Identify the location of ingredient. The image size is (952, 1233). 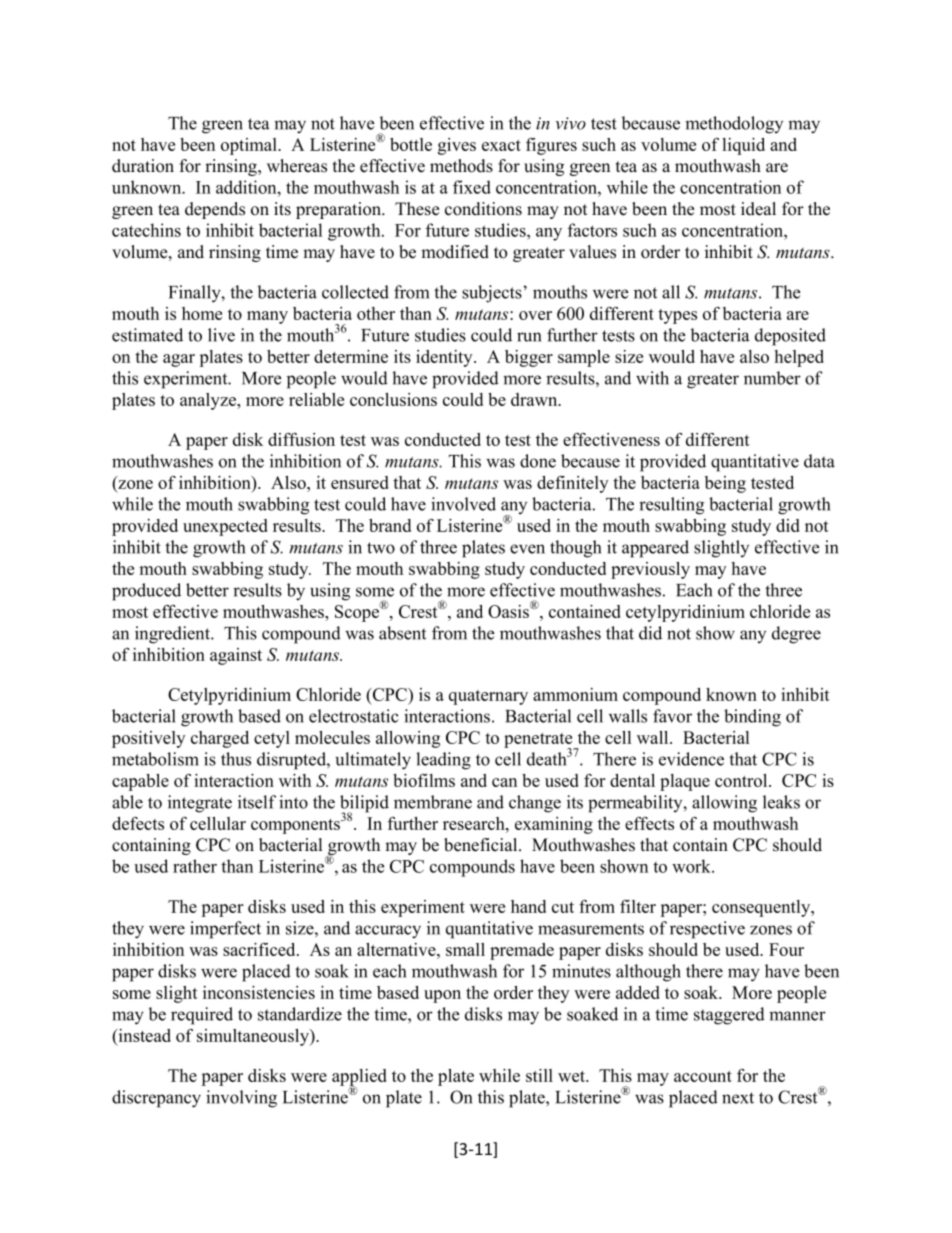
(174, 635).
